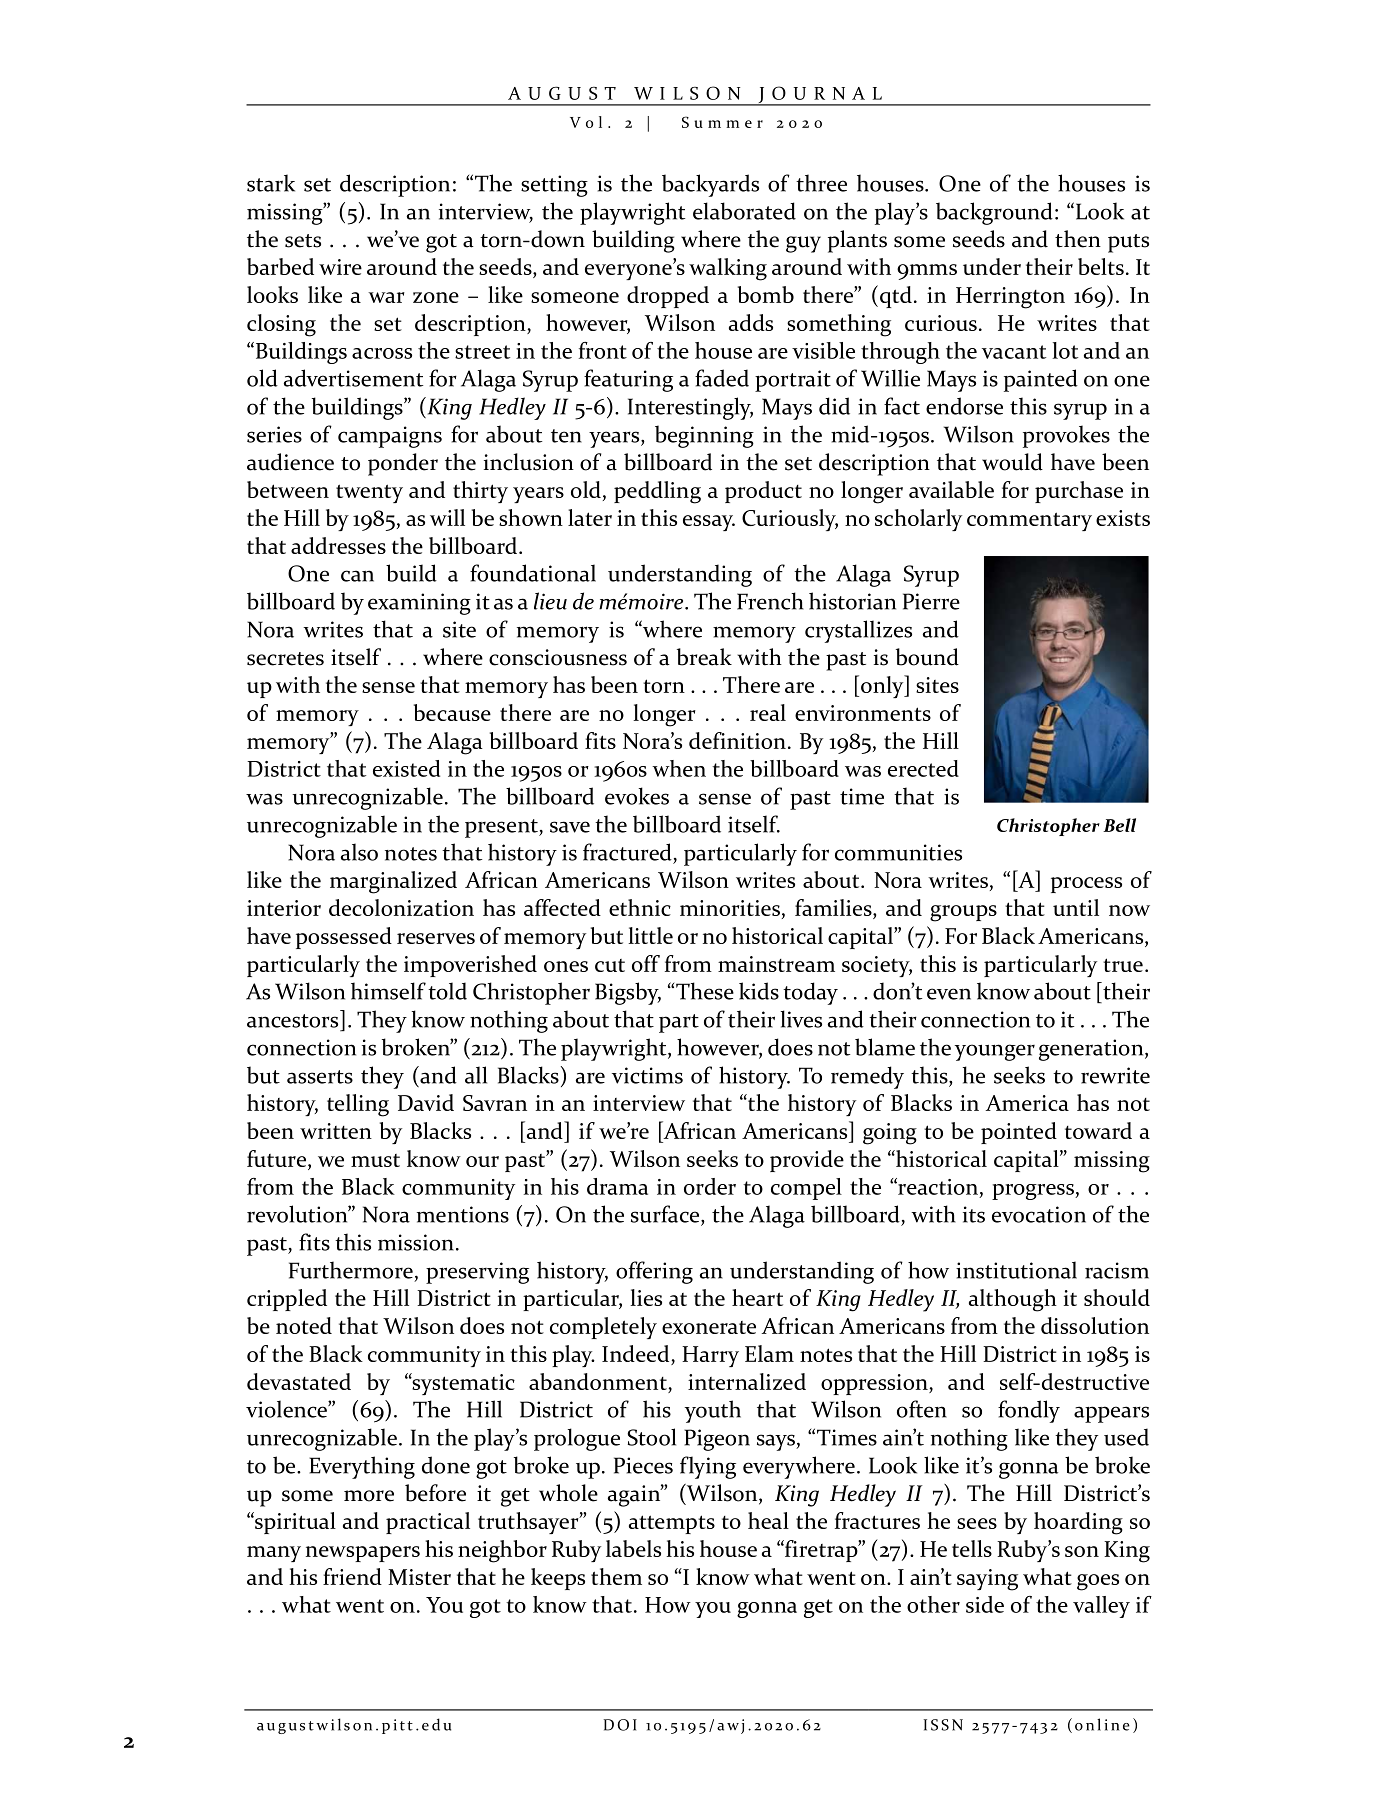  Describe the element at coordinates (666, 1215) in the screenshot. I see `surface` at that location.
